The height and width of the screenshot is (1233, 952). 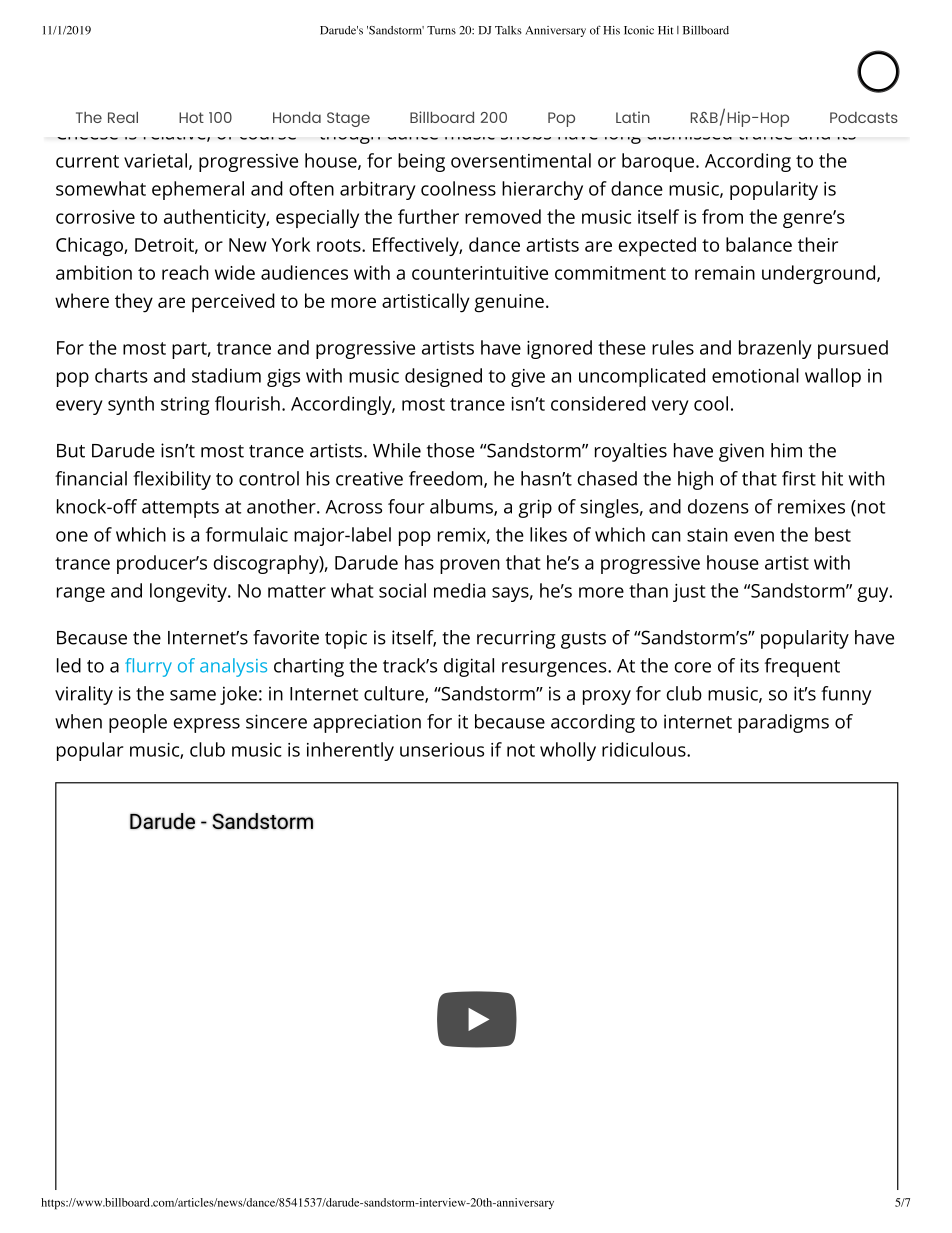 I want to click on string, so click(x=185, y=406).
